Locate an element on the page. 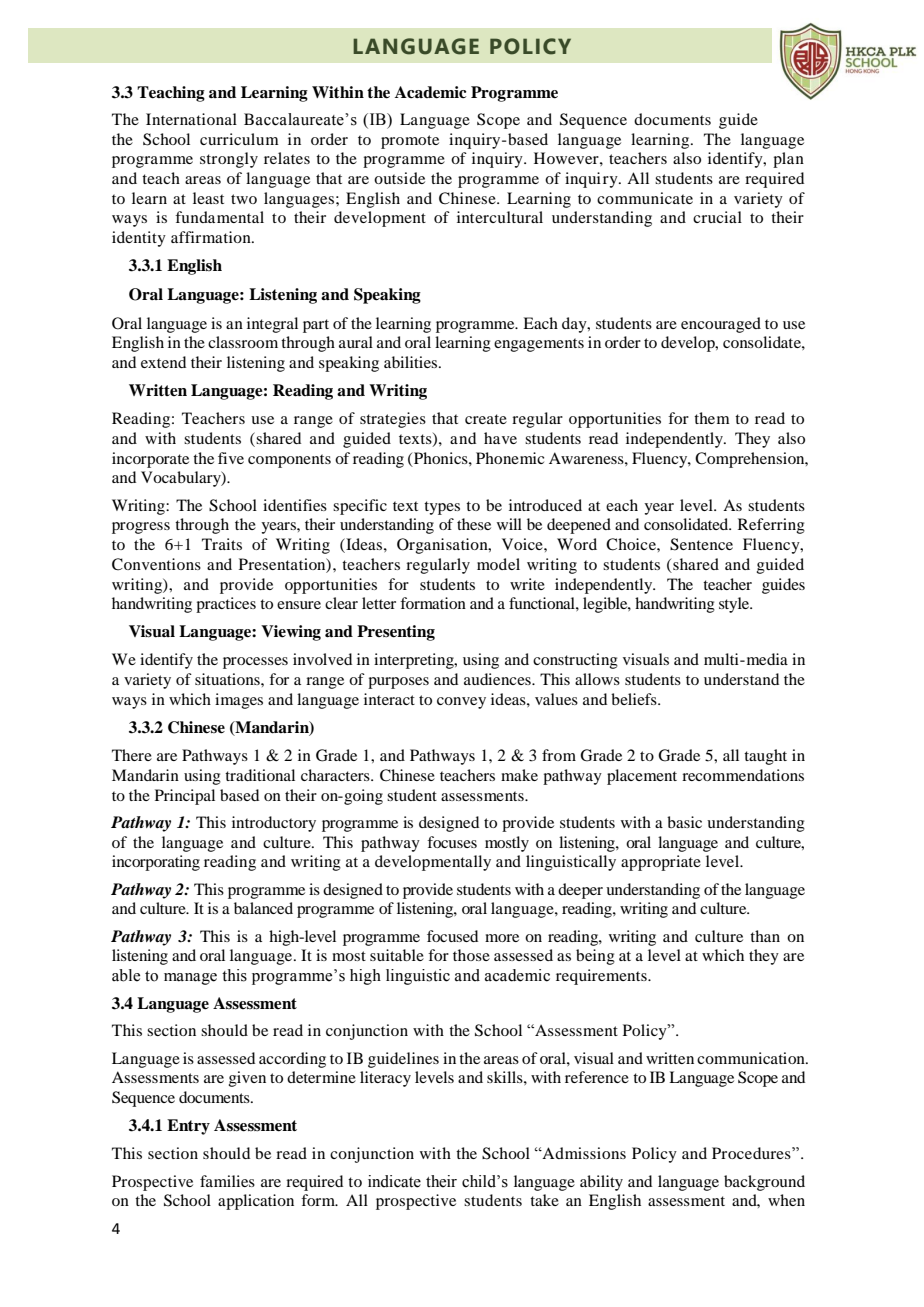  families is located at coordinates (227, 1181).
